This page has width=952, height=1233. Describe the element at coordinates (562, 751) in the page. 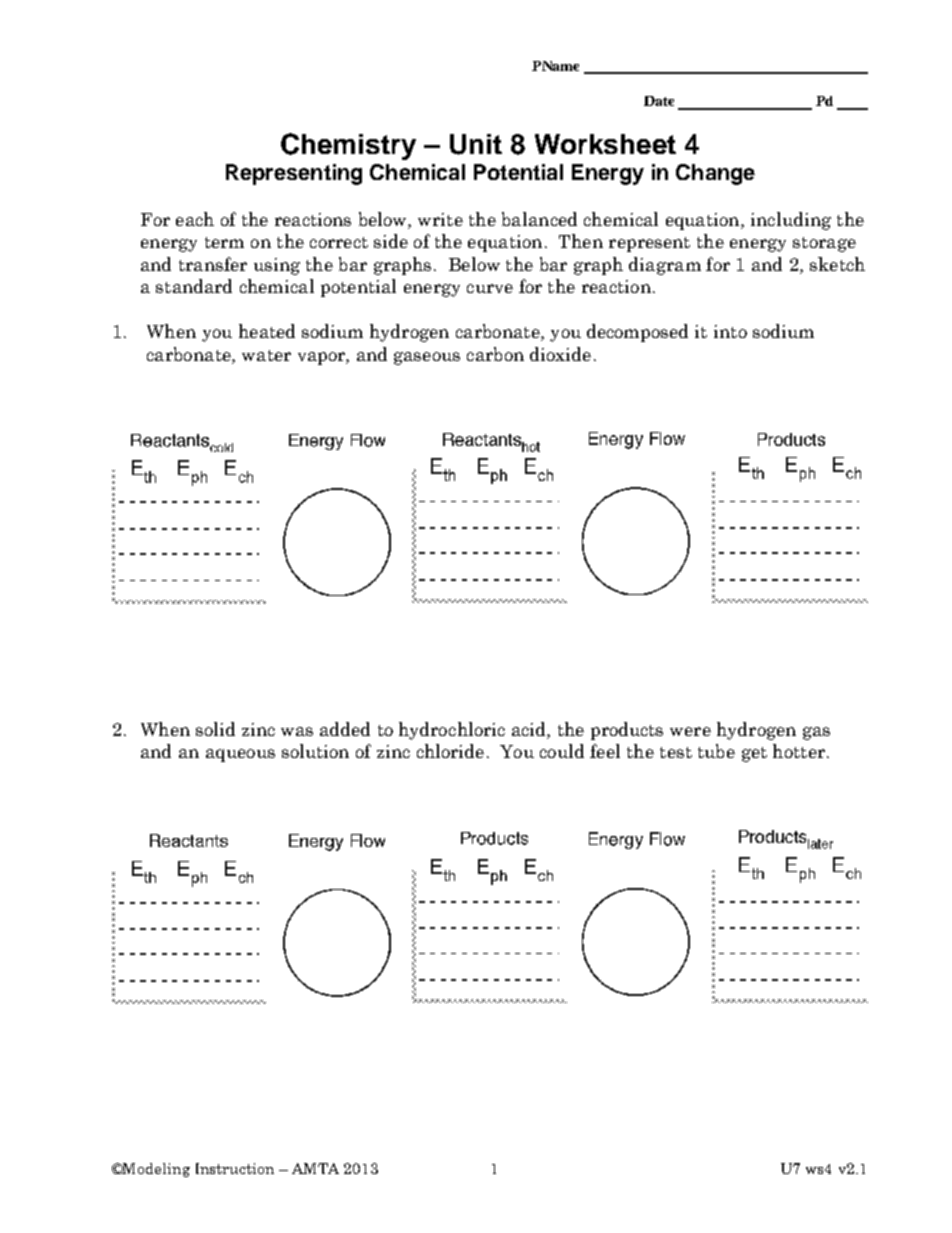

I see `could` at that location.
